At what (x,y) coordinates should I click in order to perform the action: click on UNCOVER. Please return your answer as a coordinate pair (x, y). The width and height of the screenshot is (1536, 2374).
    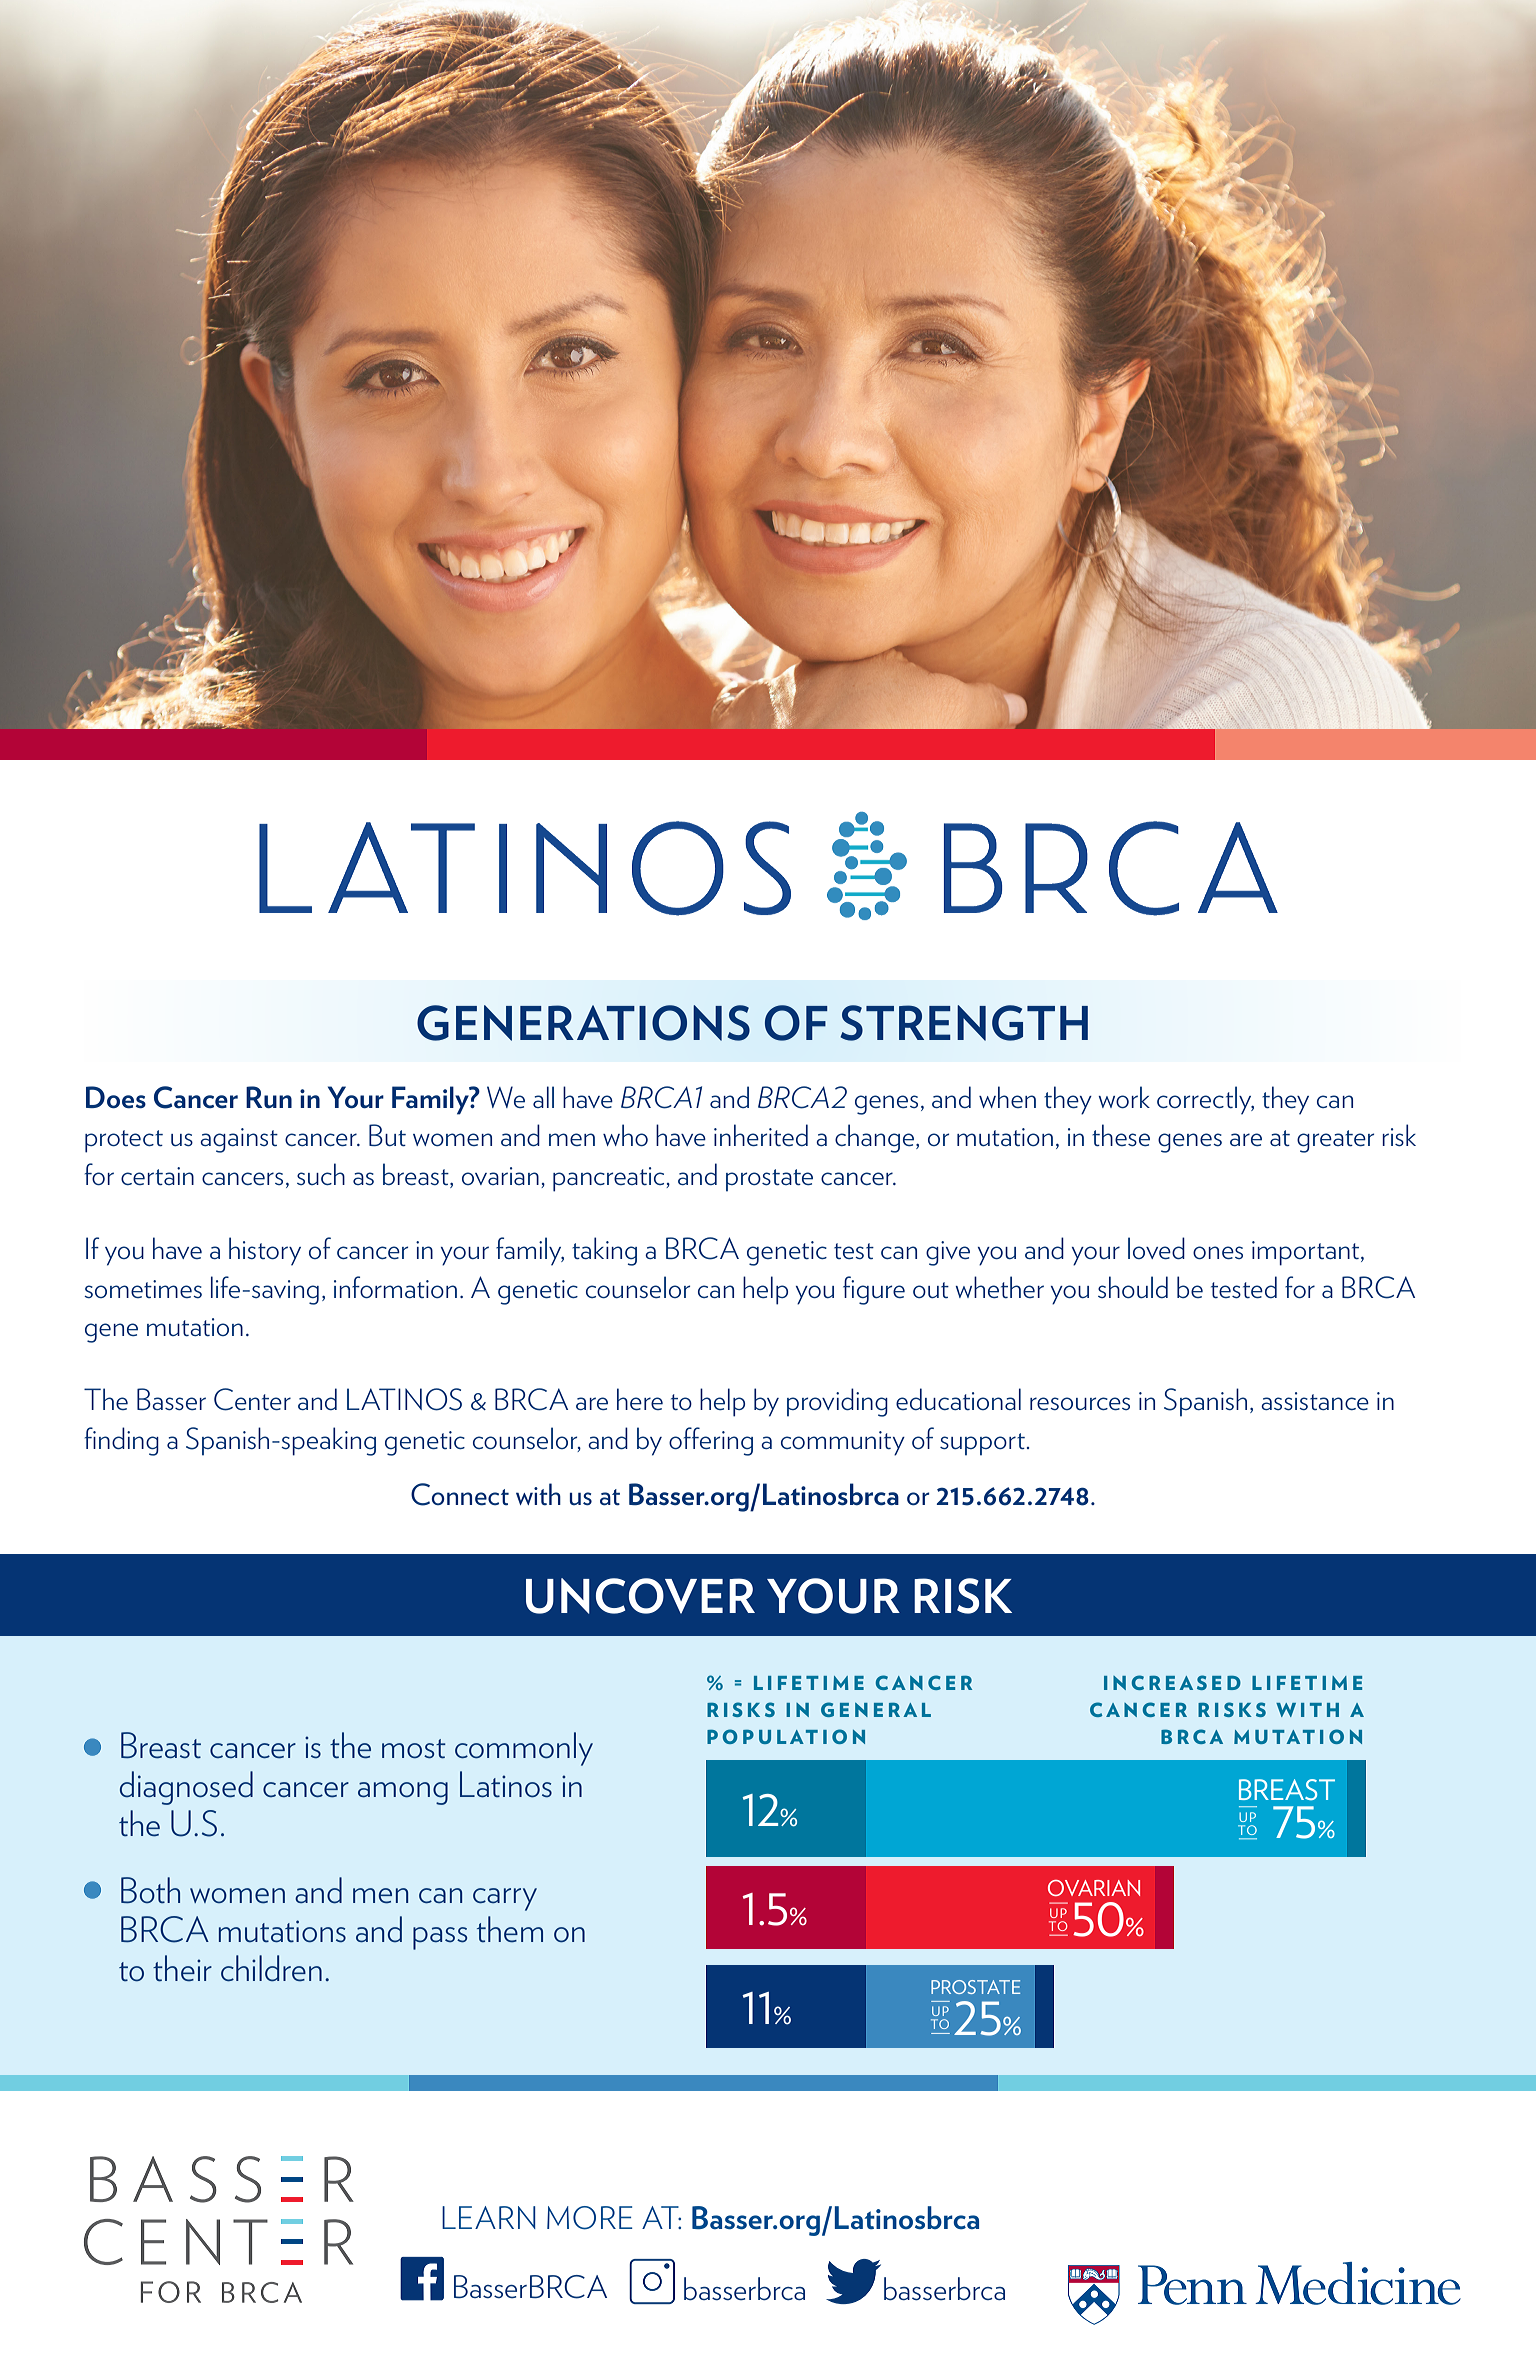
    Looking at the image, I should click on (640, 1596).
